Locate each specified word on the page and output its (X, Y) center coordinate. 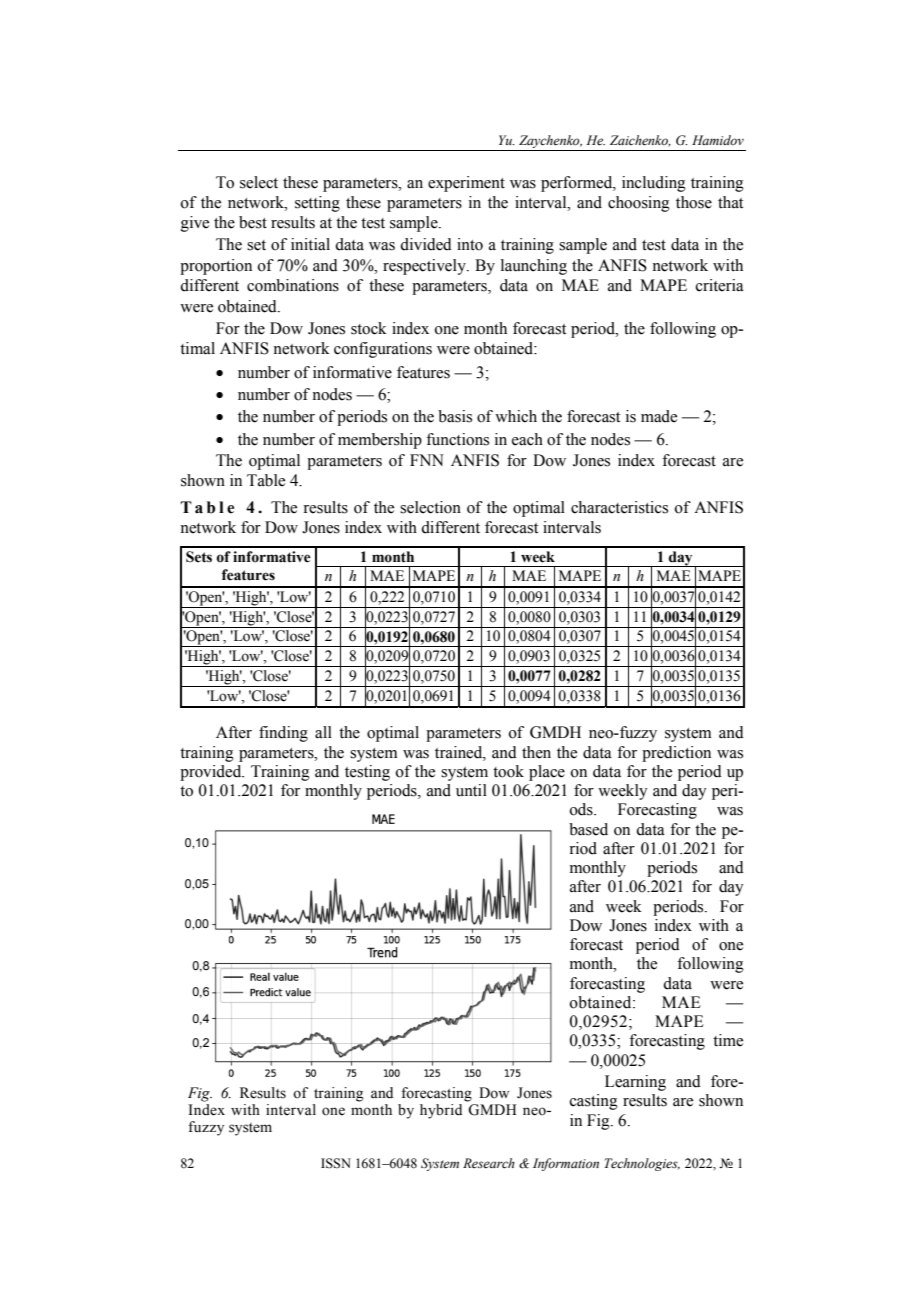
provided (212, 773)
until (471, 790)
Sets (199, 557)
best (253, 222)
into (470, 244)
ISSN (336, 1163)
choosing (639, 204)
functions (457, 439)
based (588, 829)
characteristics (619, 507)
